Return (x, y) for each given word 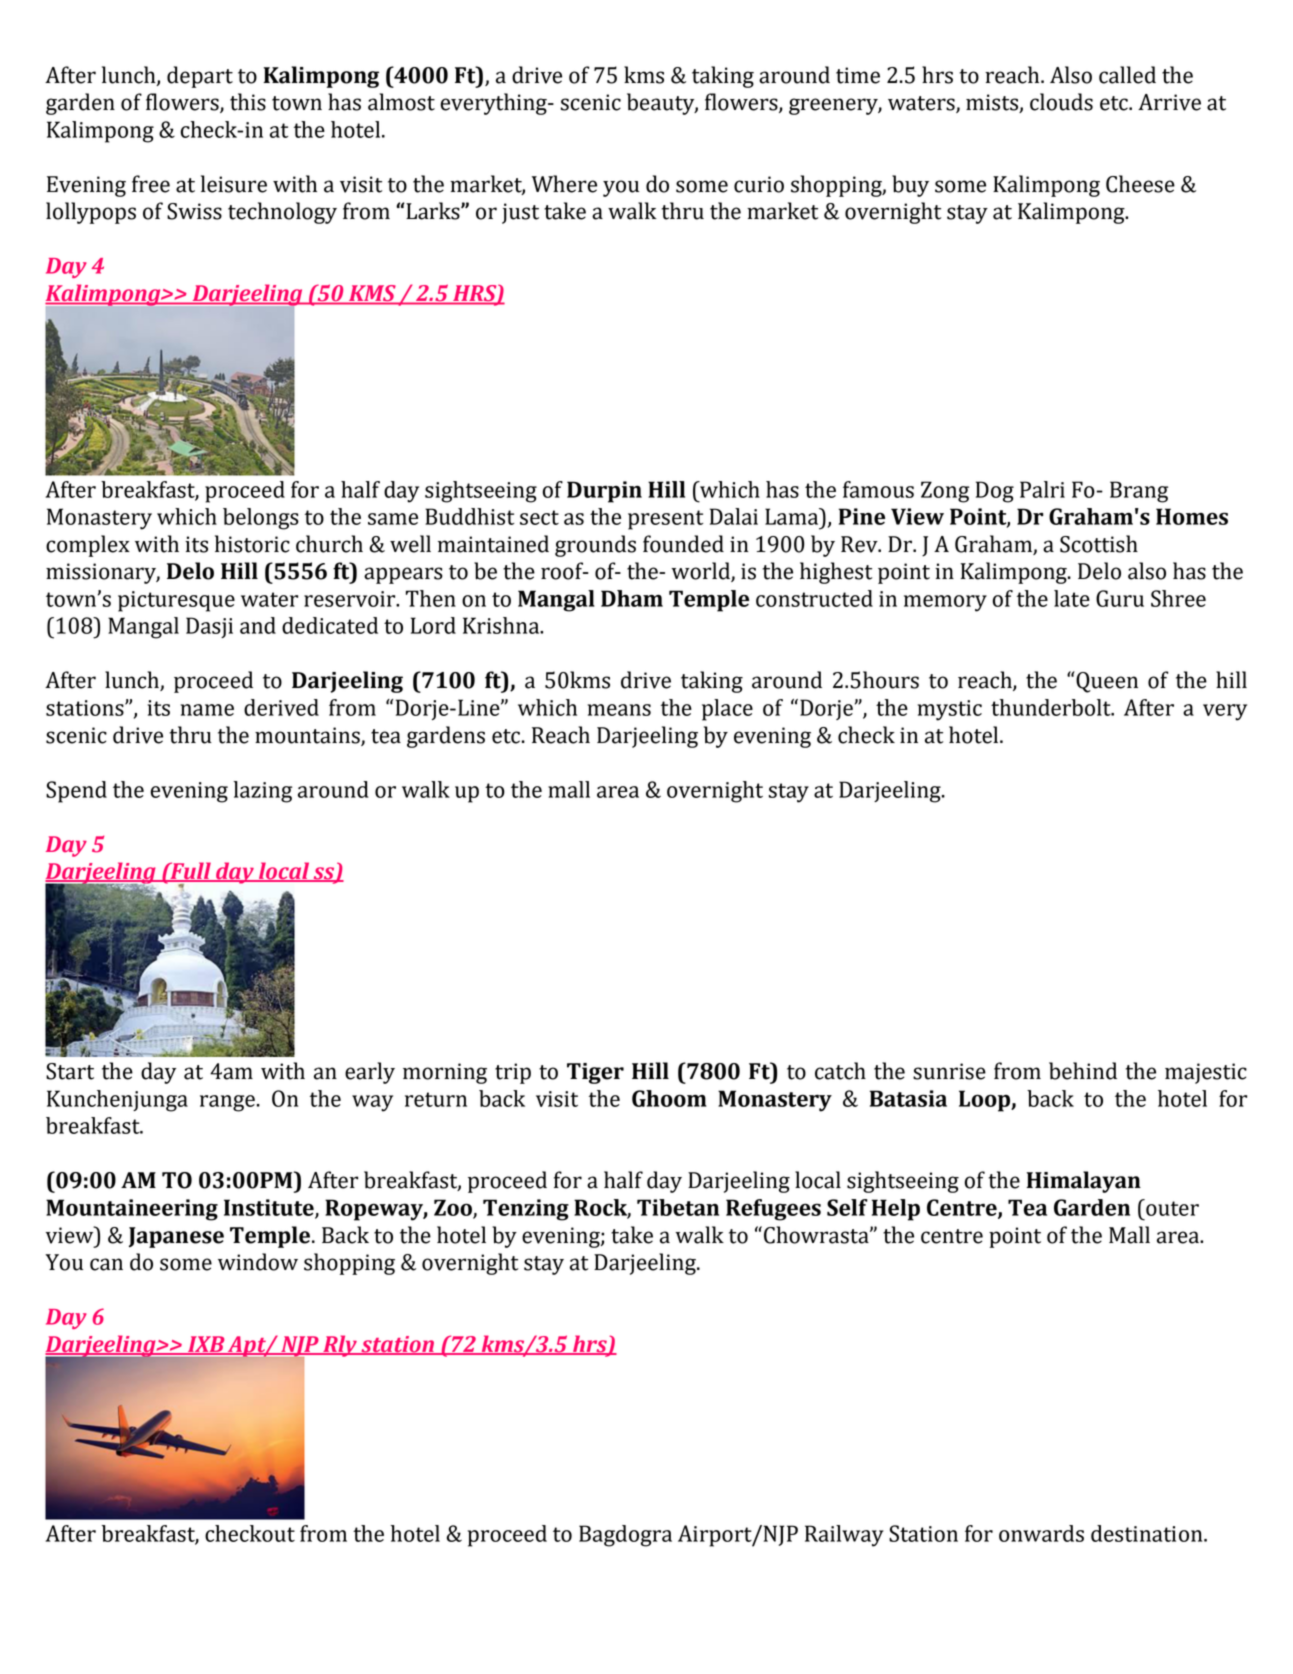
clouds (1061, 102)
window (258, 1262)
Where (564, 184)
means (619, 710)
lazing (263, 792)
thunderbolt (1052, 707)
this (248, 102)
